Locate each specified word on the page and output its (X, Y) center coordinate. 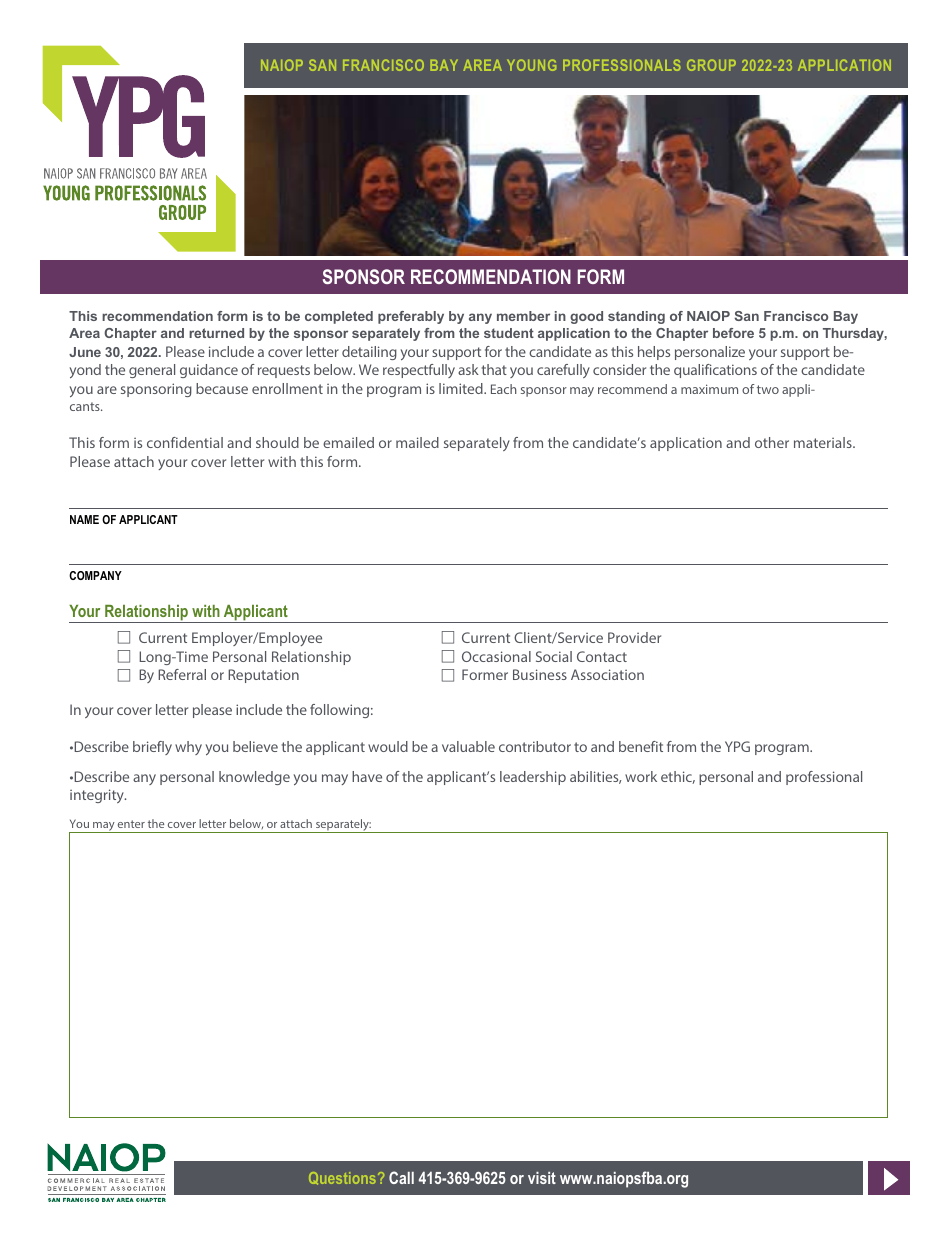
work (641, 776)
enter (131, 824)
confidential (185, 442)
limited (462, 388)
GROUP (711, 65)
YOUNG (531, 65)
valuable (468, 746)
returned (216, 333)
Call (401, 1177)
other (772, 442)
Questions (344, 1178)
